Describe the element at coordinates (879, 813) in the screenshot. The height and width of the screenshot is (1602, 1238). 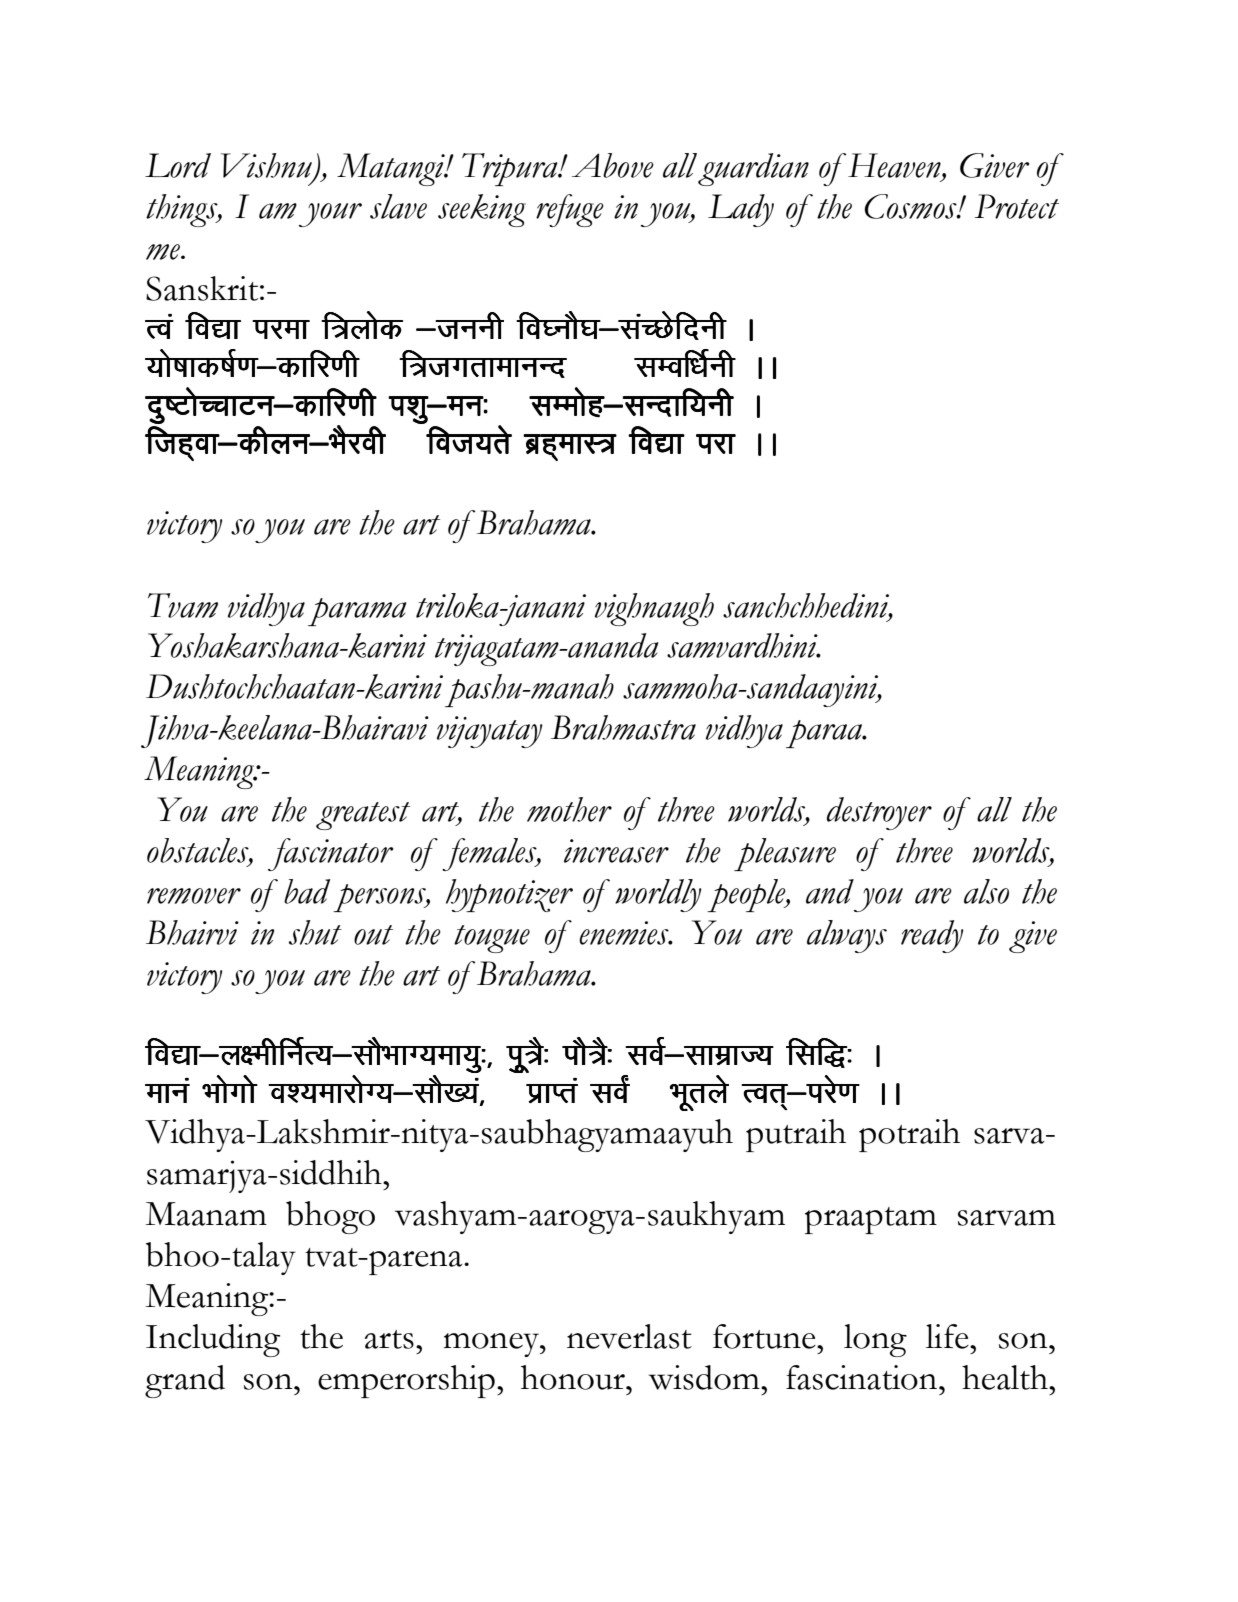
I see `destroyer` at that location.
